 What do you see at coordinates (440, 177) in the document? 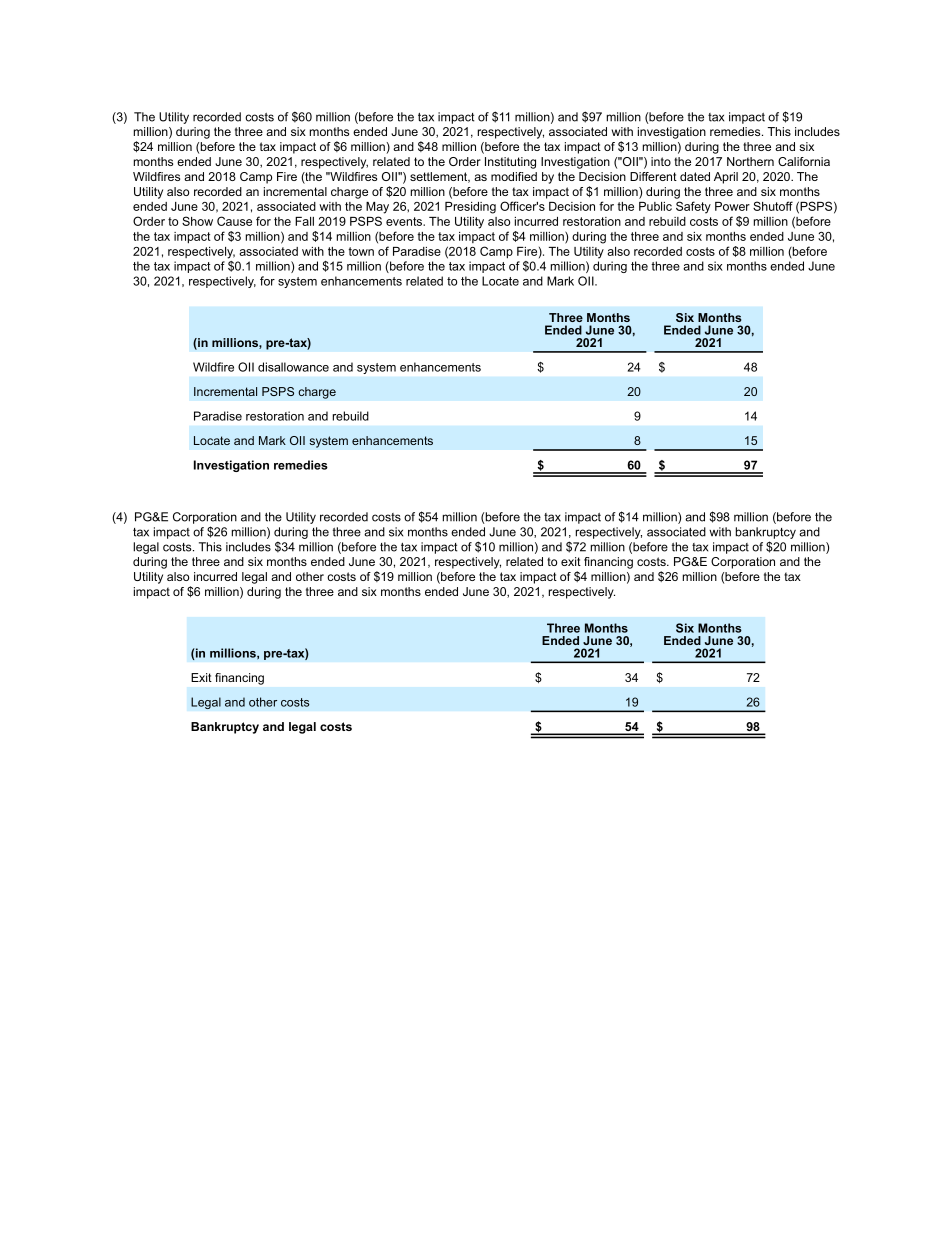
I see `settlement` at bounding box center [440, 177].
